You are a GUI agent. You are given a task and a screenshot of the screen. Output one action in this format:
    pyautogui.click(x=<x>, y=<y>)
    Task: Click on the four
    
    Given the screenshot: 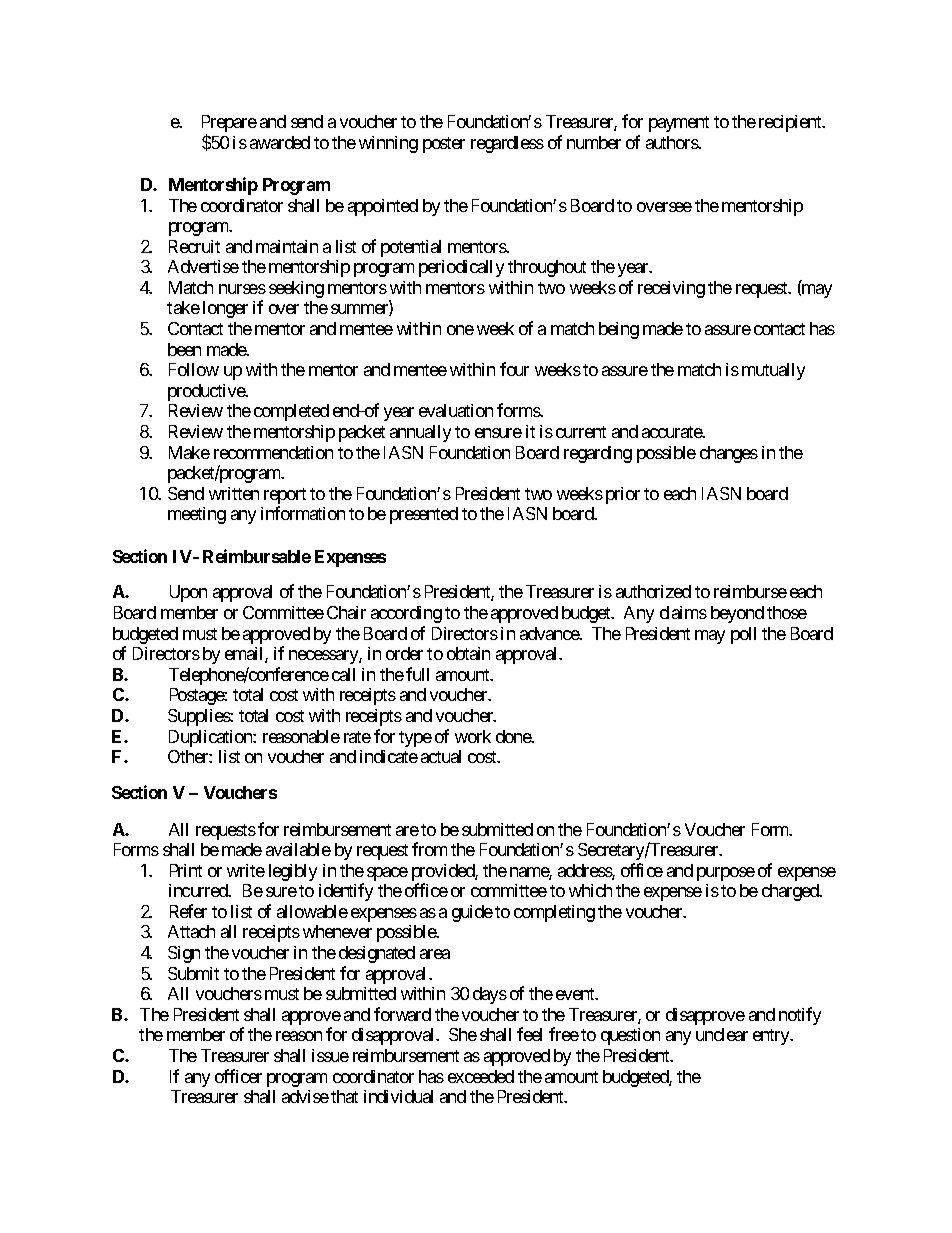 What is the action you would take?
    pyautogui.click(x=514, y=369)
